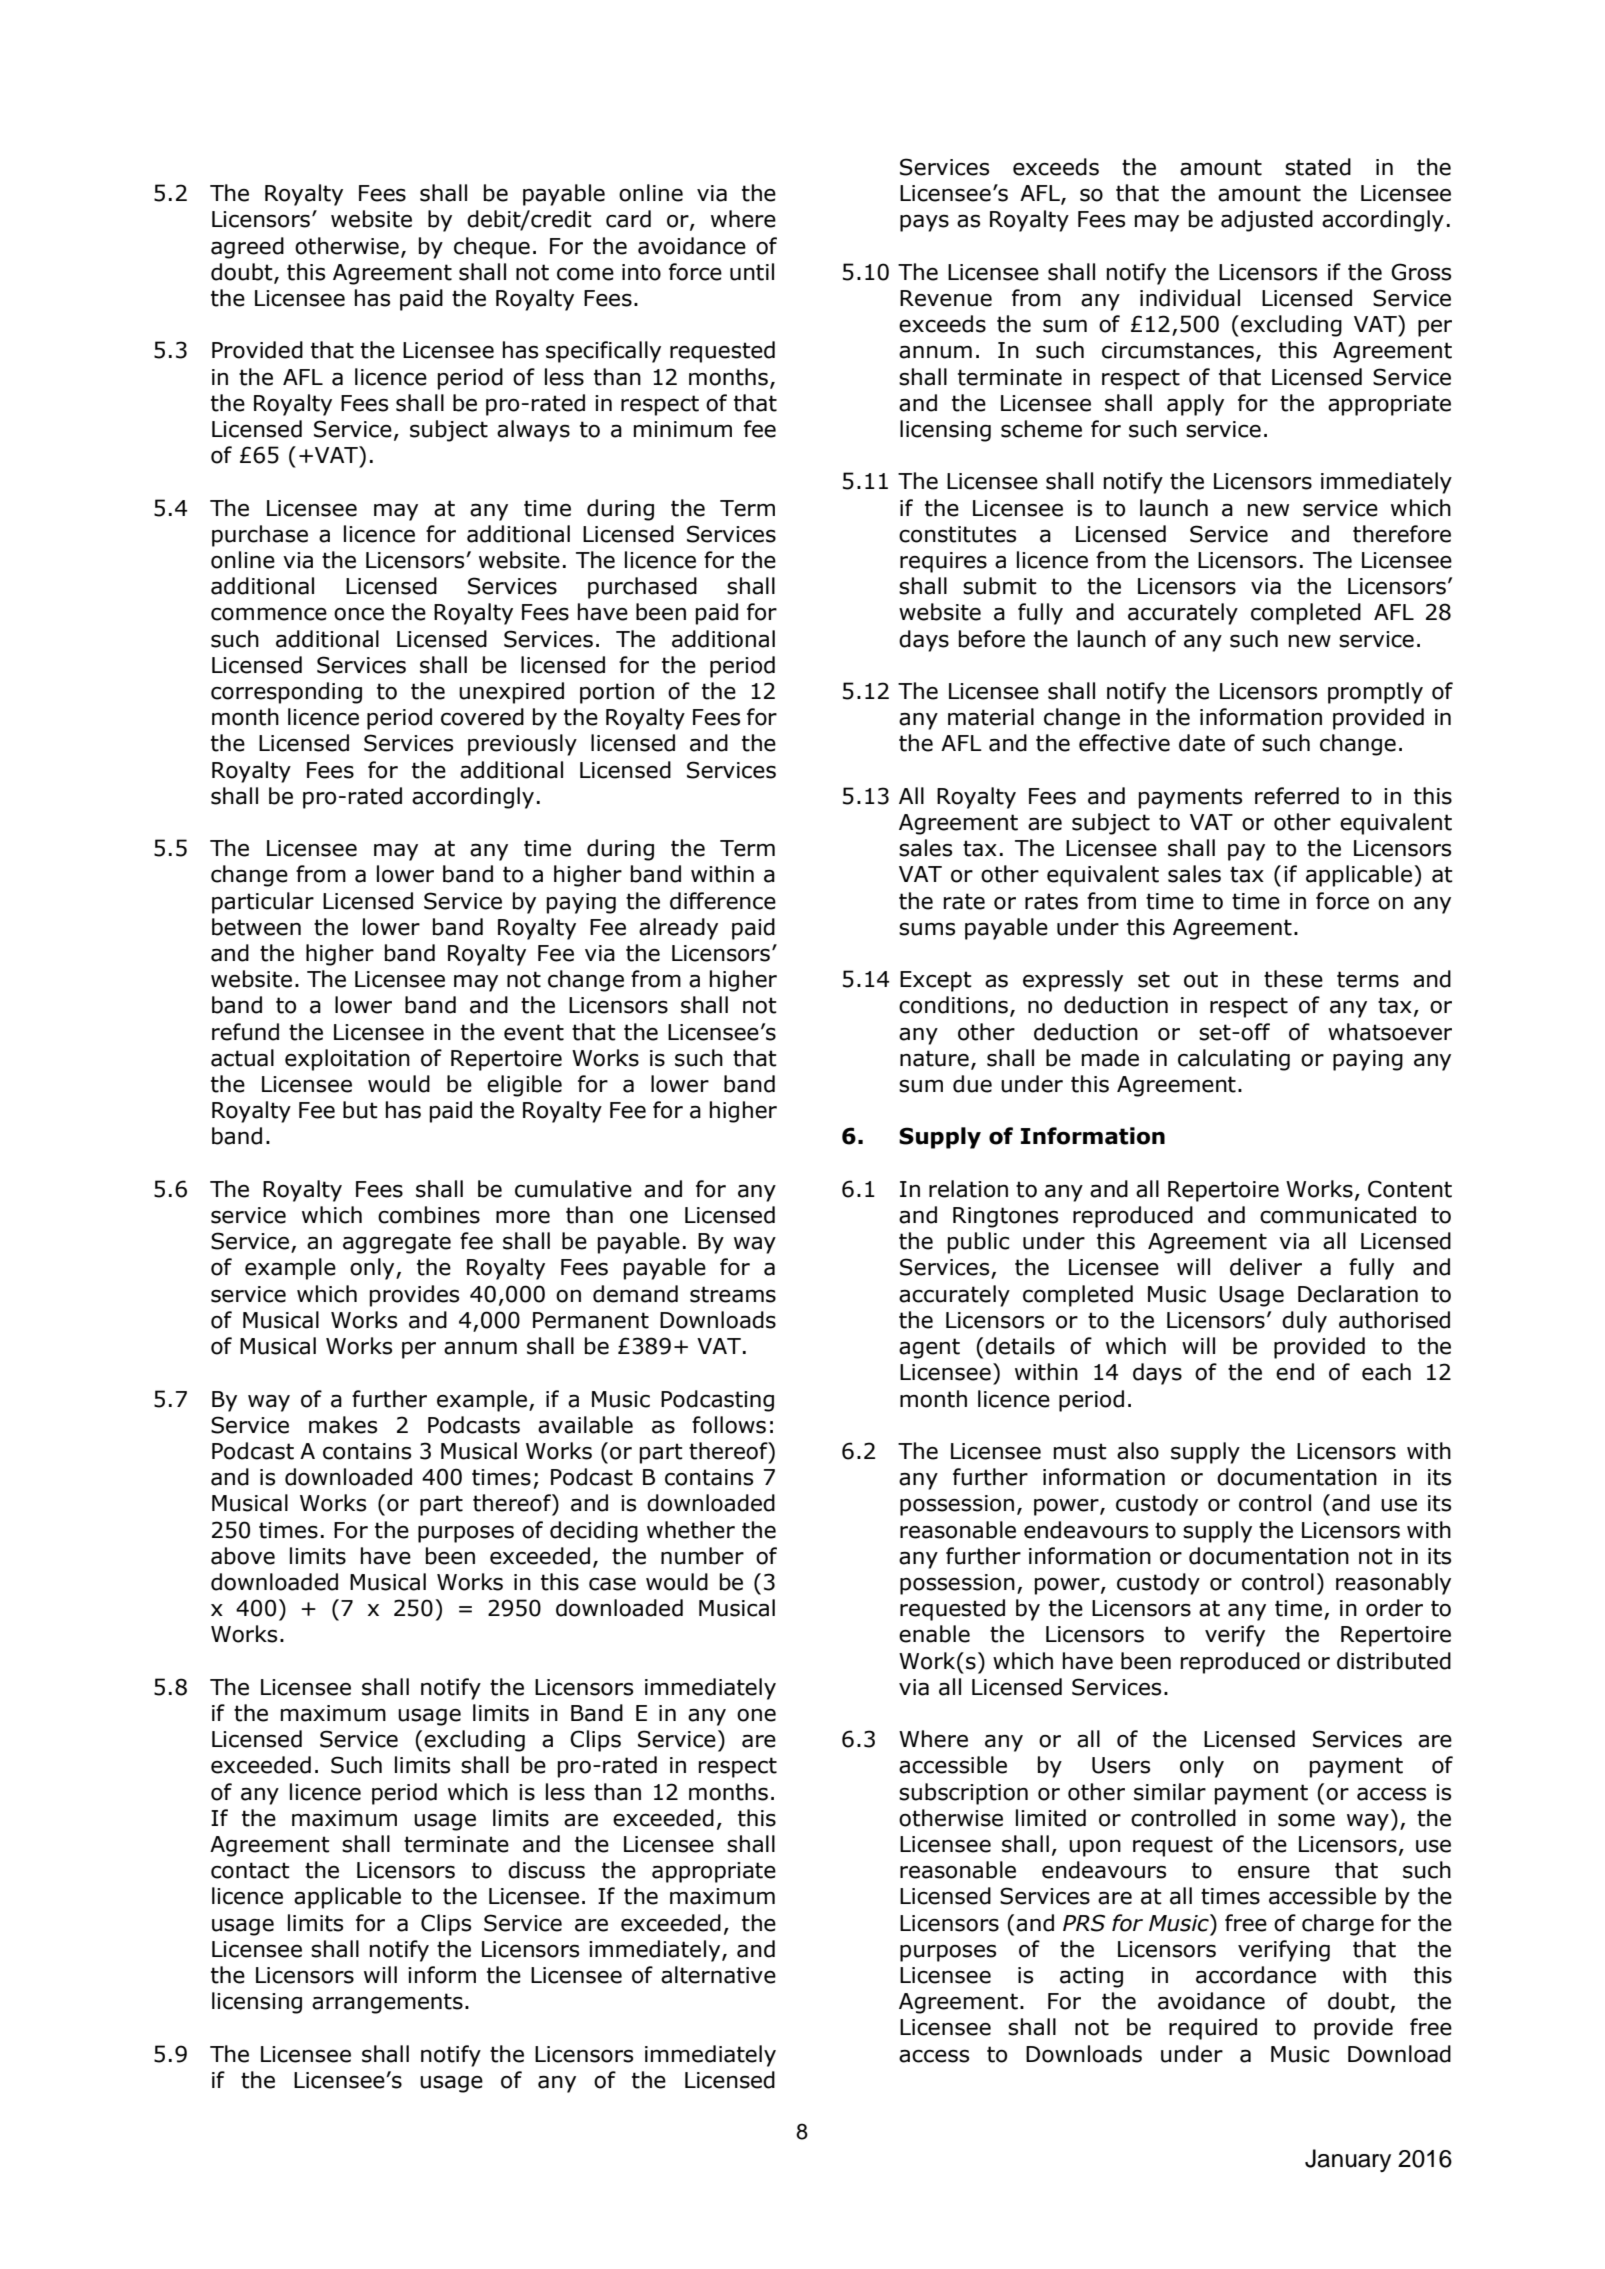  I want to click on adjusted, so click(1267, 221).
